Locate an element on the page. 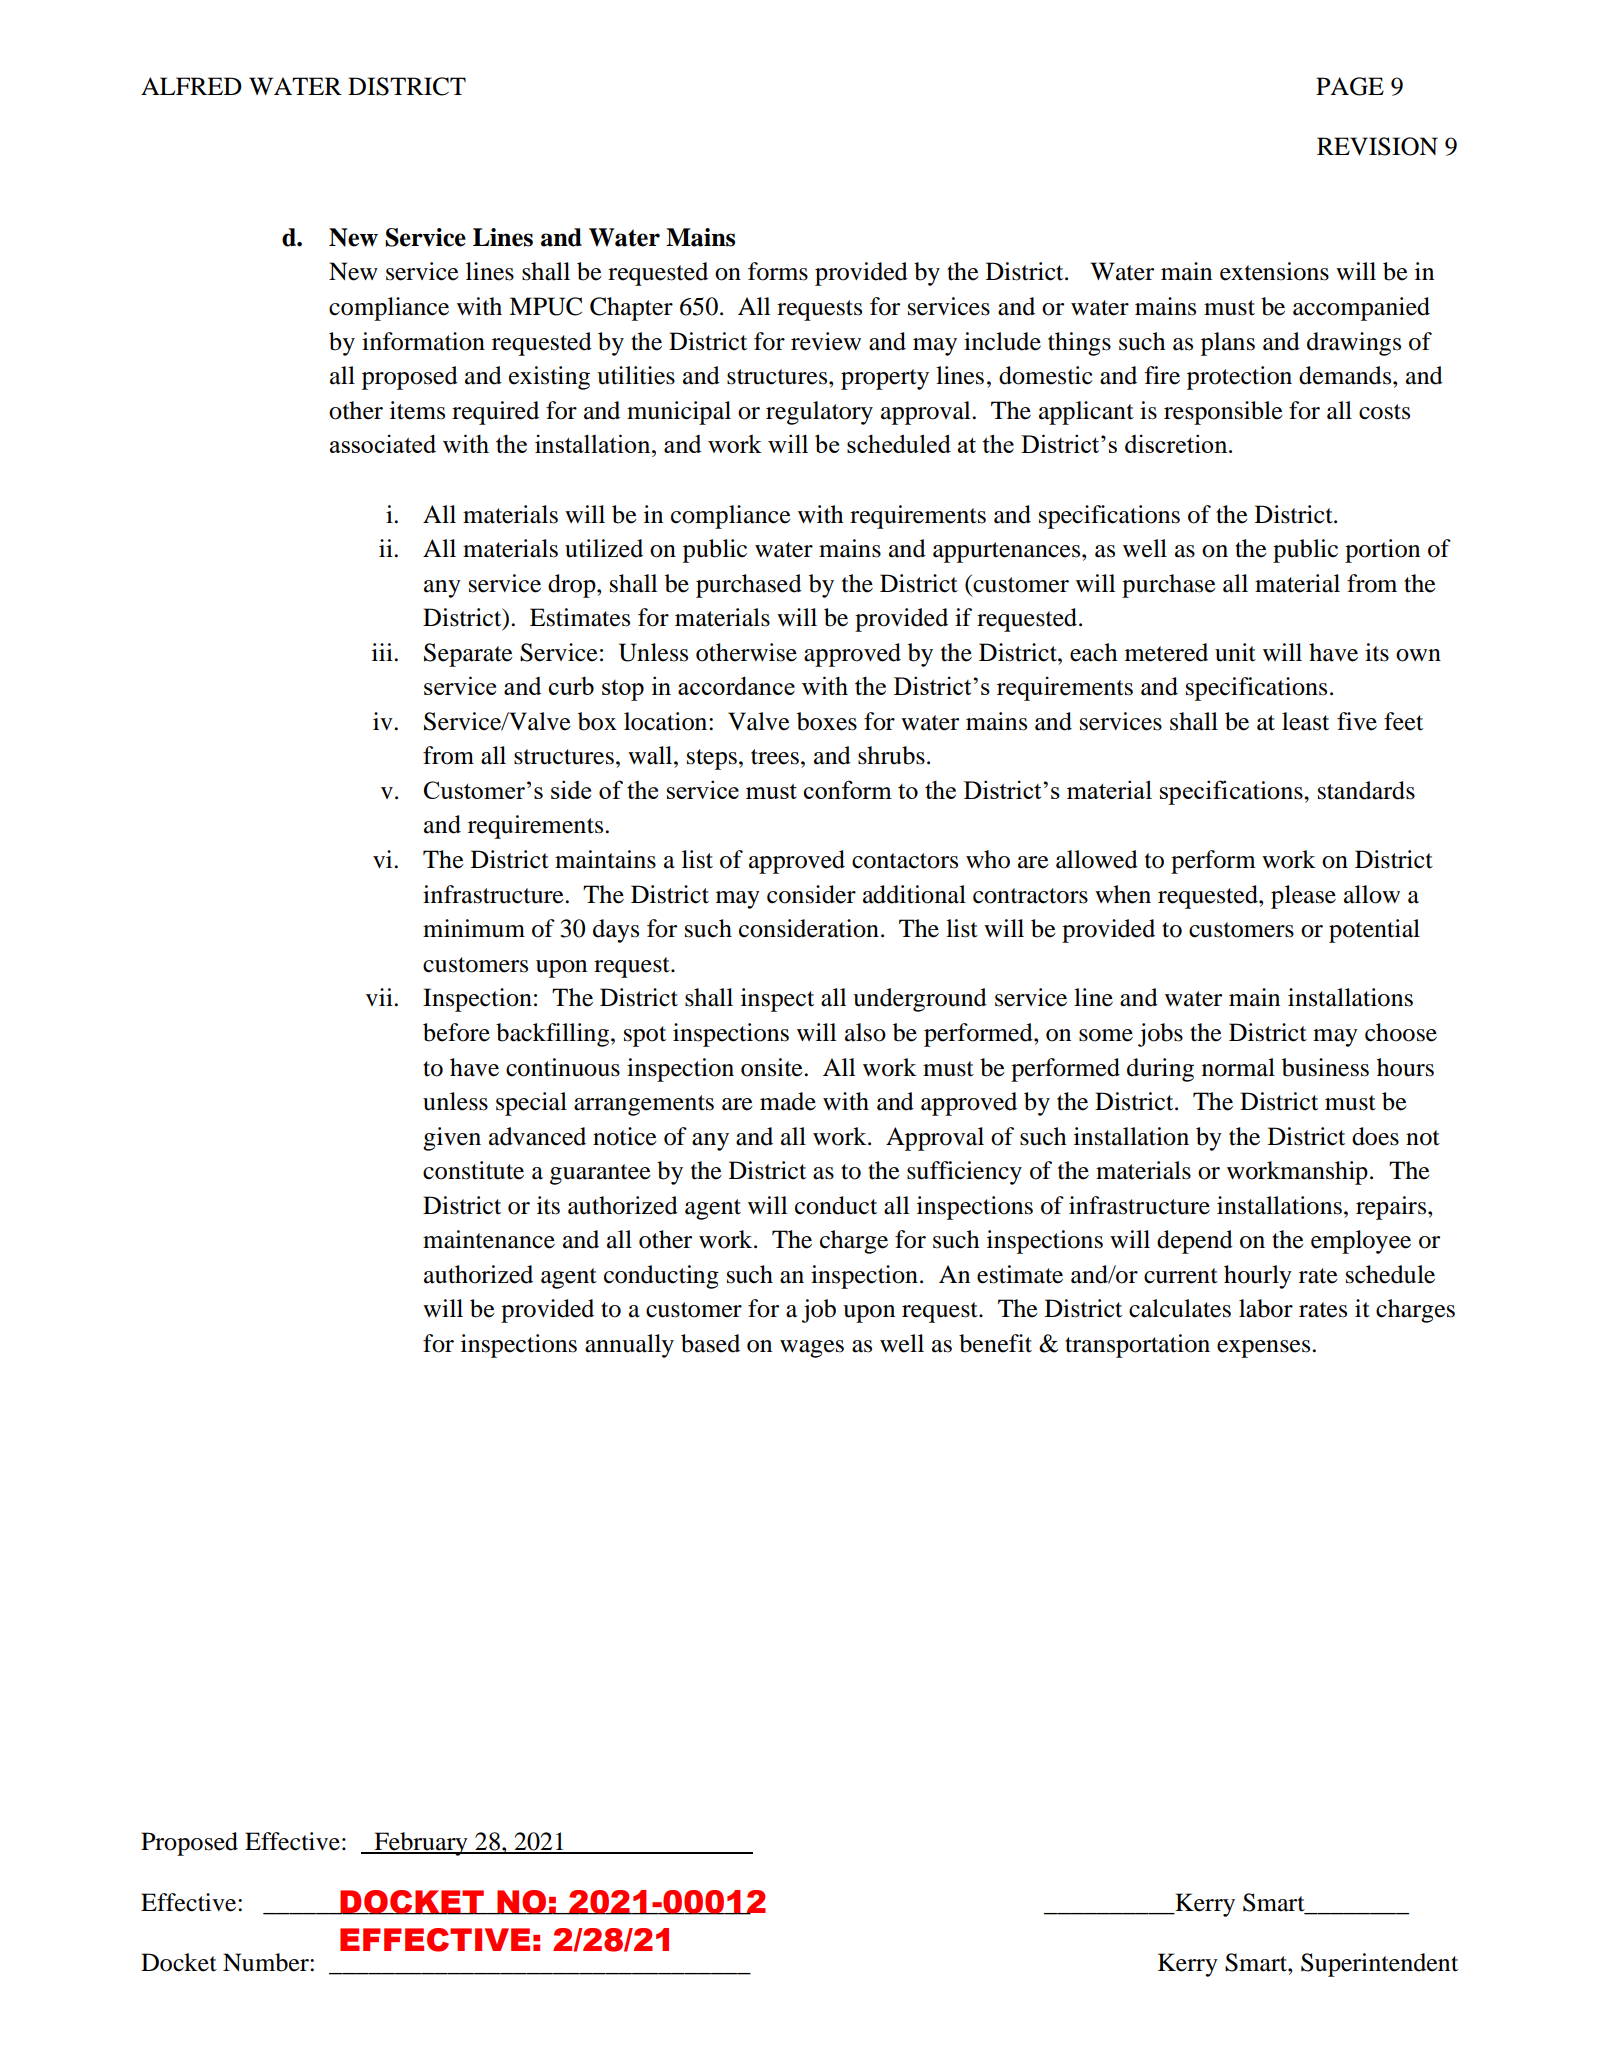  Number is located at coordinates (267, 1962).
